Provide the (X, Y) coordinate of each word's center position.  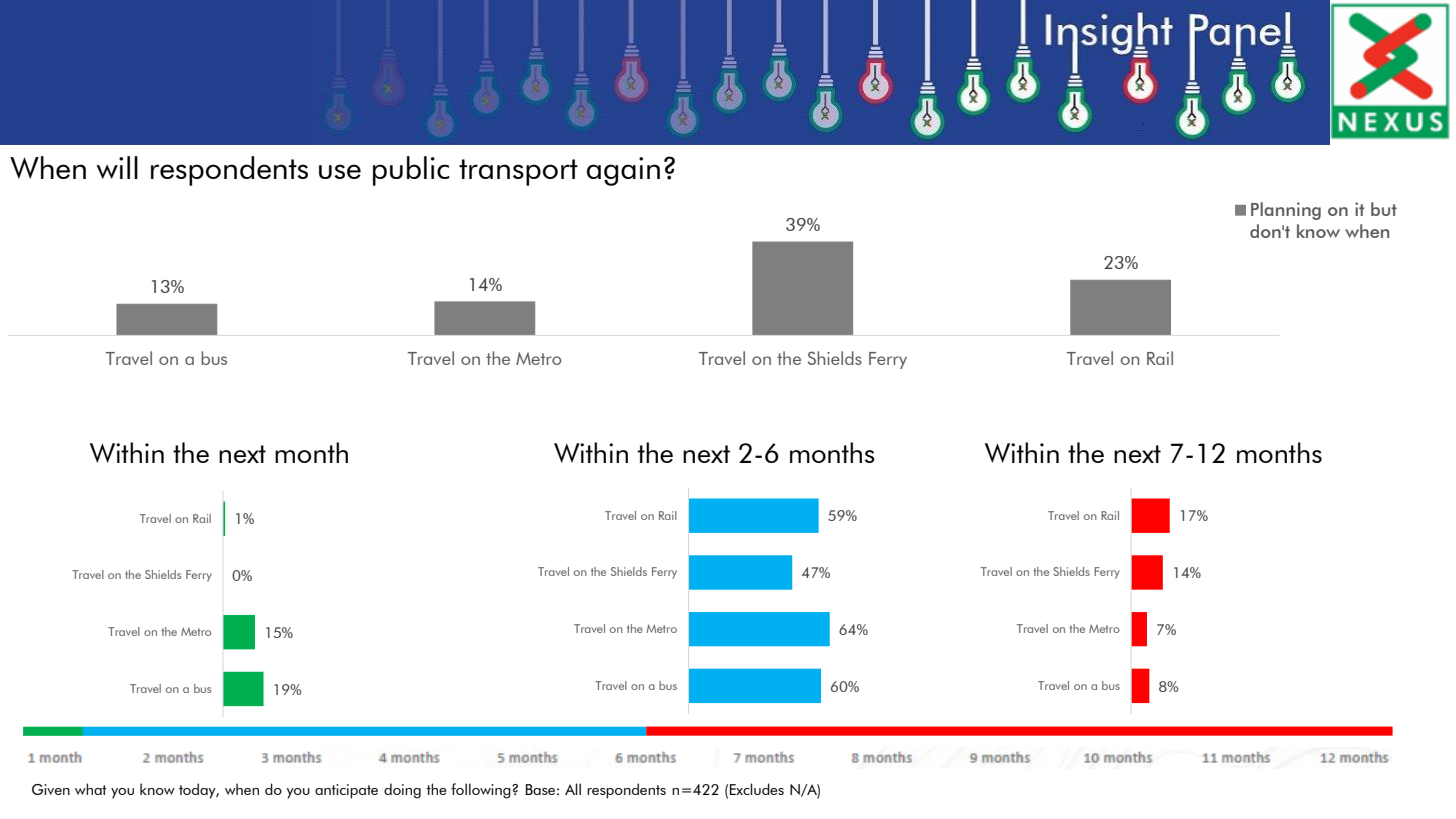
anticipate (346, 791)
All (573, 789)
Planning (1286, 211)
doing (402, 791)
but (1384, 209)
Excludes (757, 789)
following (482, 791)
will (117, 167)
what (91, 789)
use (340, 171)
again (623, 171)
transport (518, 172)
